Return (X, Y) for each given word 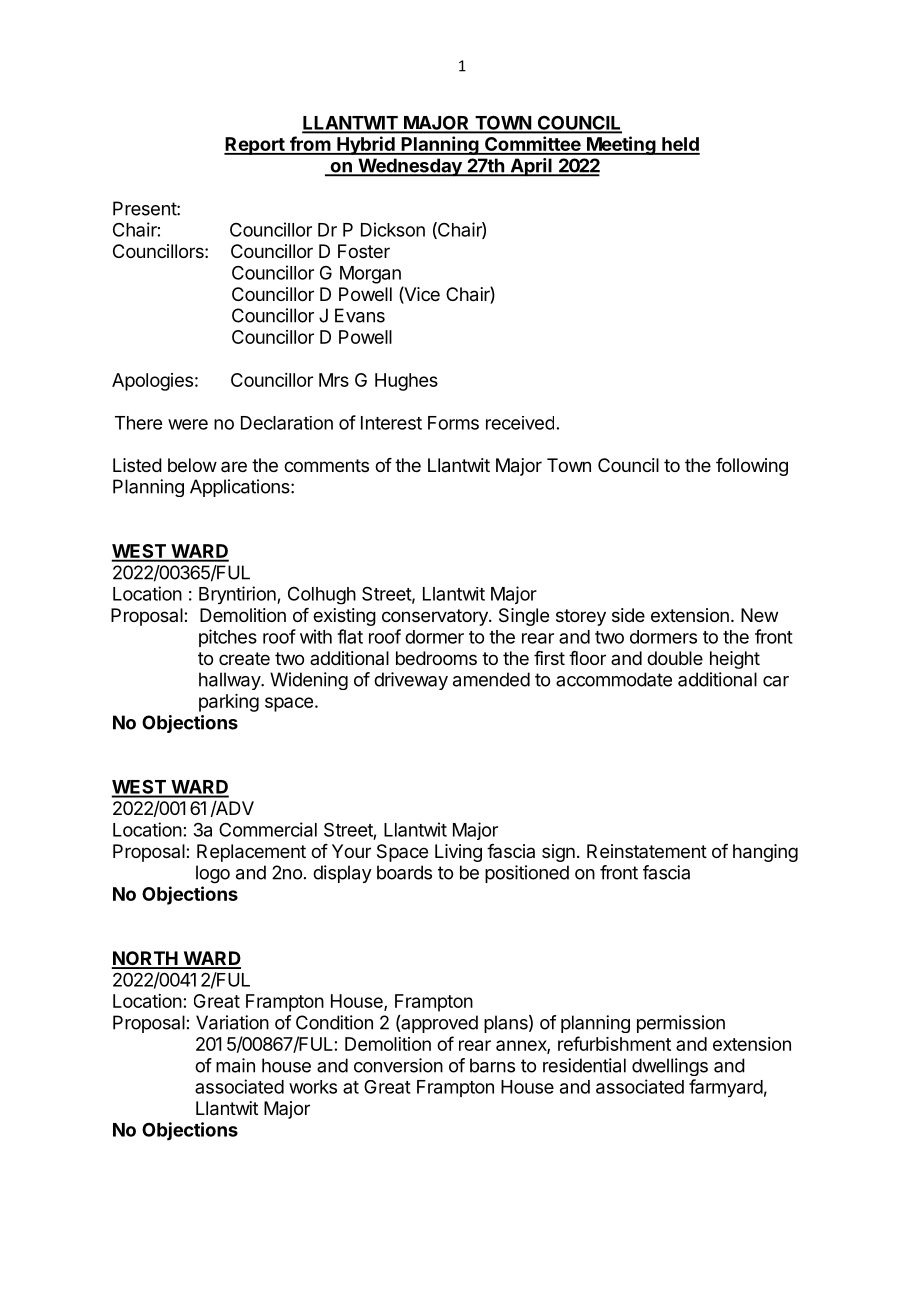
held (680, 145)
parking (229, 703)
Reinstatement (647, 851)
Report (255, 146)
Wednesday (410, 167)
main (235, 1065)
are (234, 466)
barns (492, 1065)
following (752, 467)
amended (491, 679)
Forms (453, 423)
